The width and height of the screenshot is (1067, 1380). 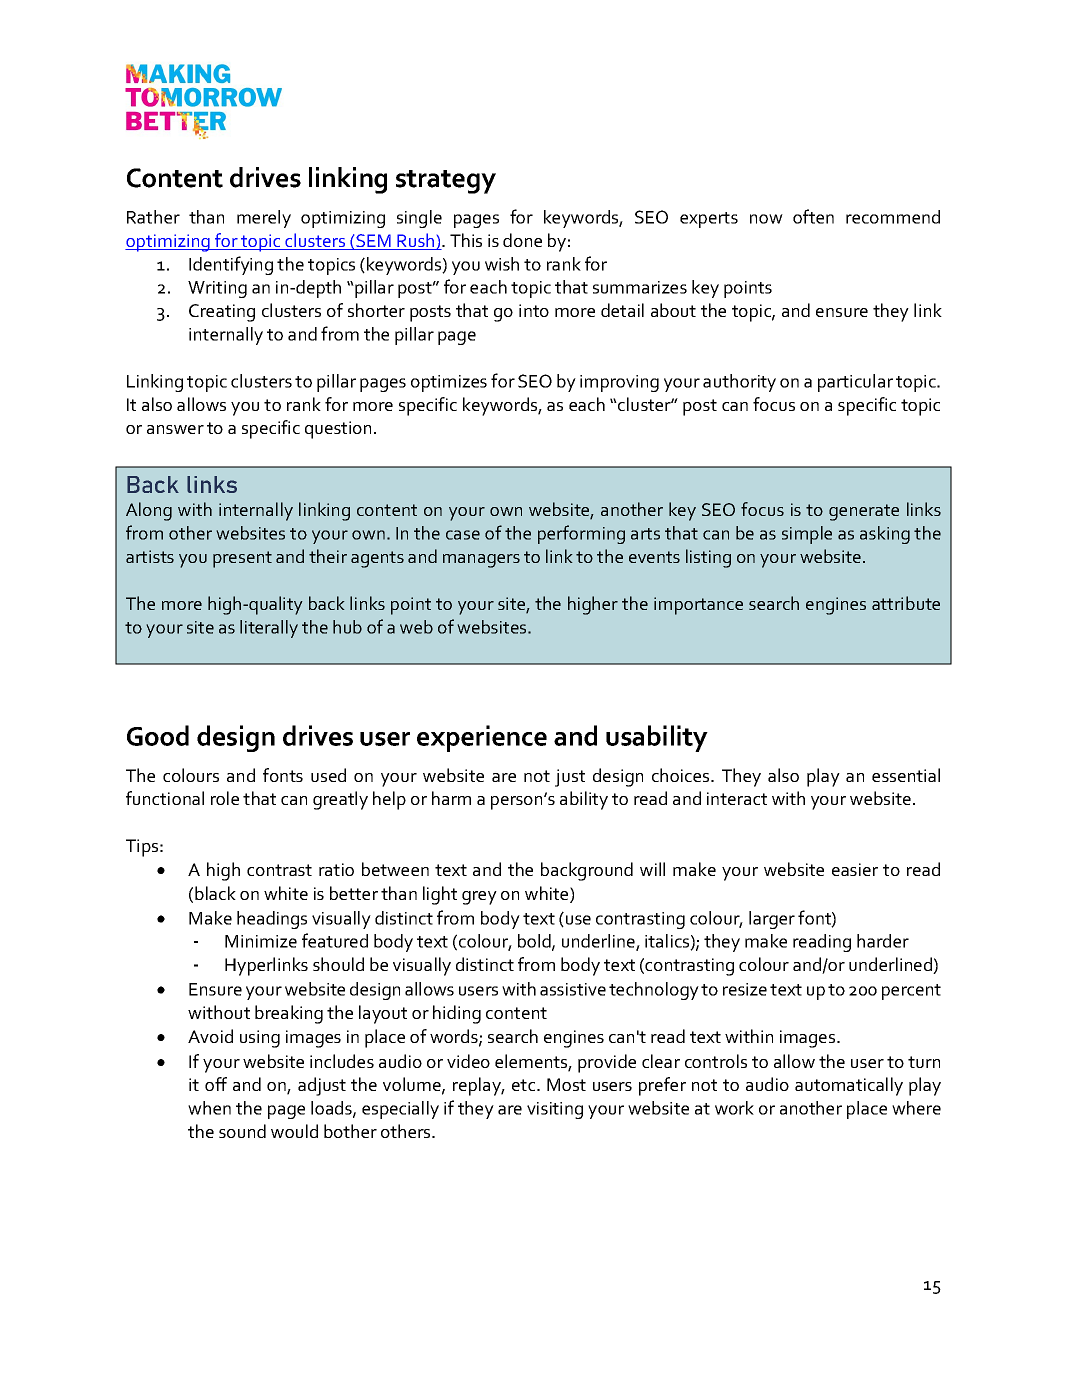 What do you see at coordinates (906, 603) in the screenshot?
I see `attribute` at bounding box center [906, 603].
